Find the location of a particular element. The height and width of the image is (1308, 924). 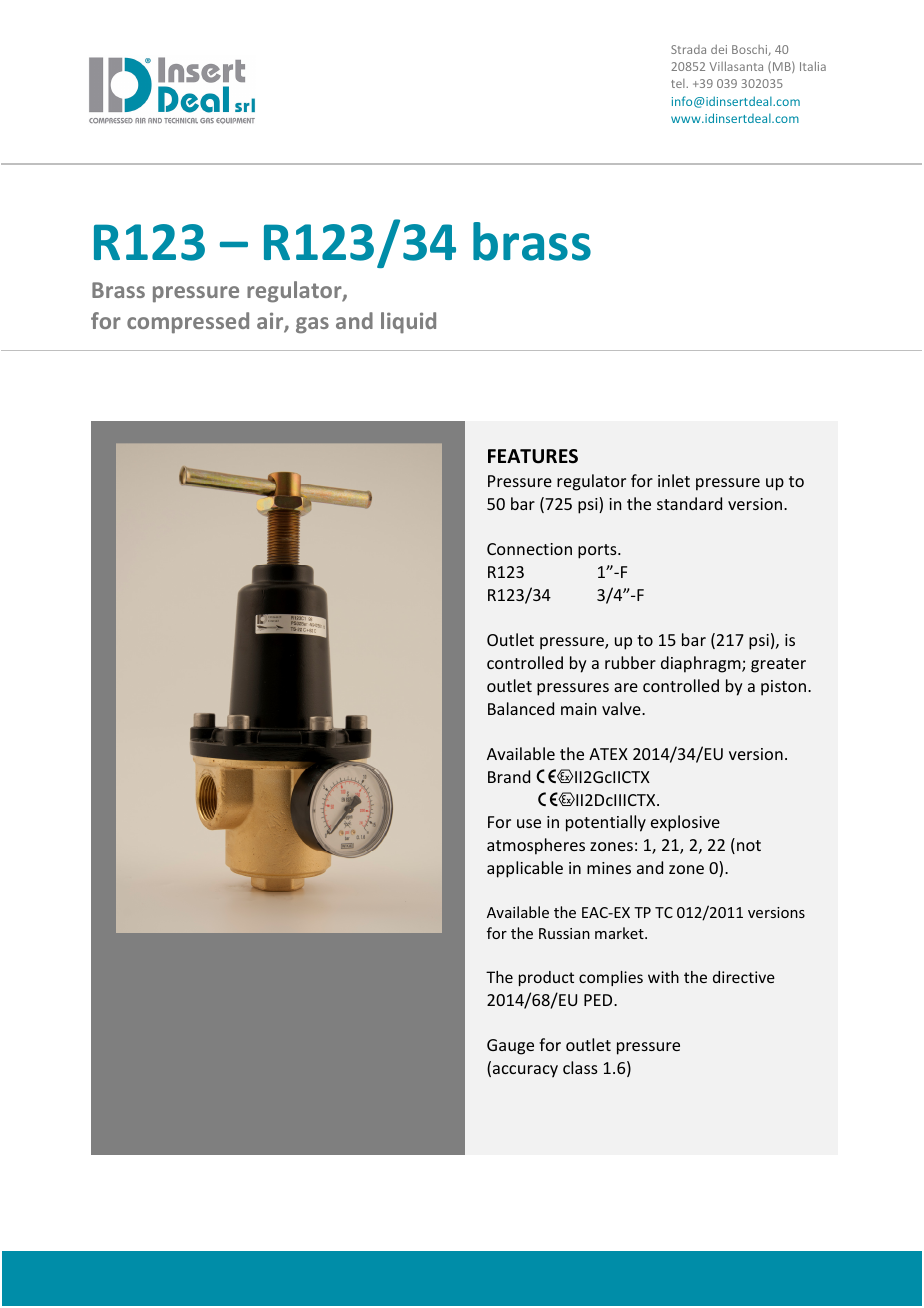

tel is located at coordinates (679, 83).
